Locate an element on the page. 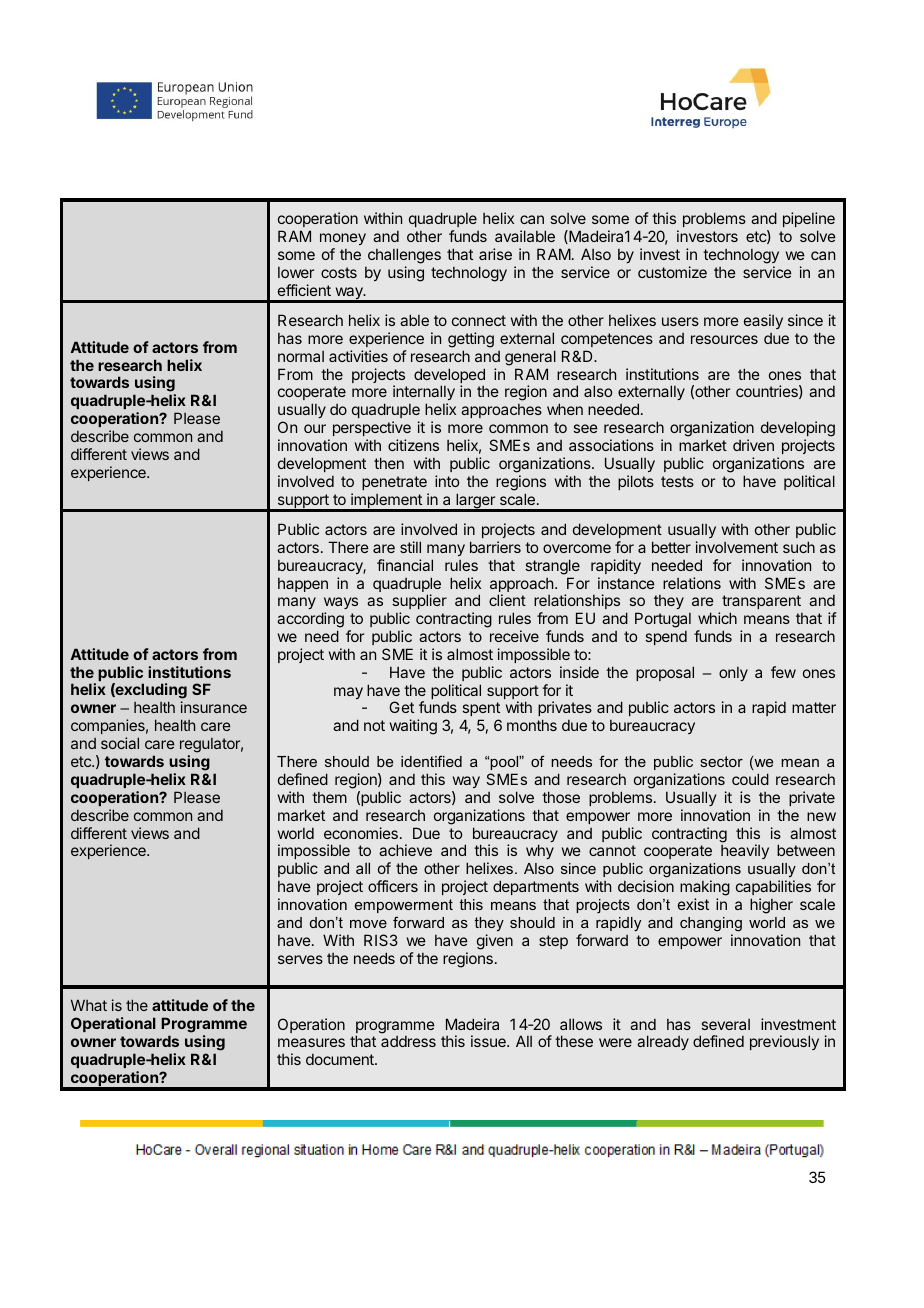 Image resolution: width=924 pixels, height=1308 pixels. which is located at coordinates (717, 618).
